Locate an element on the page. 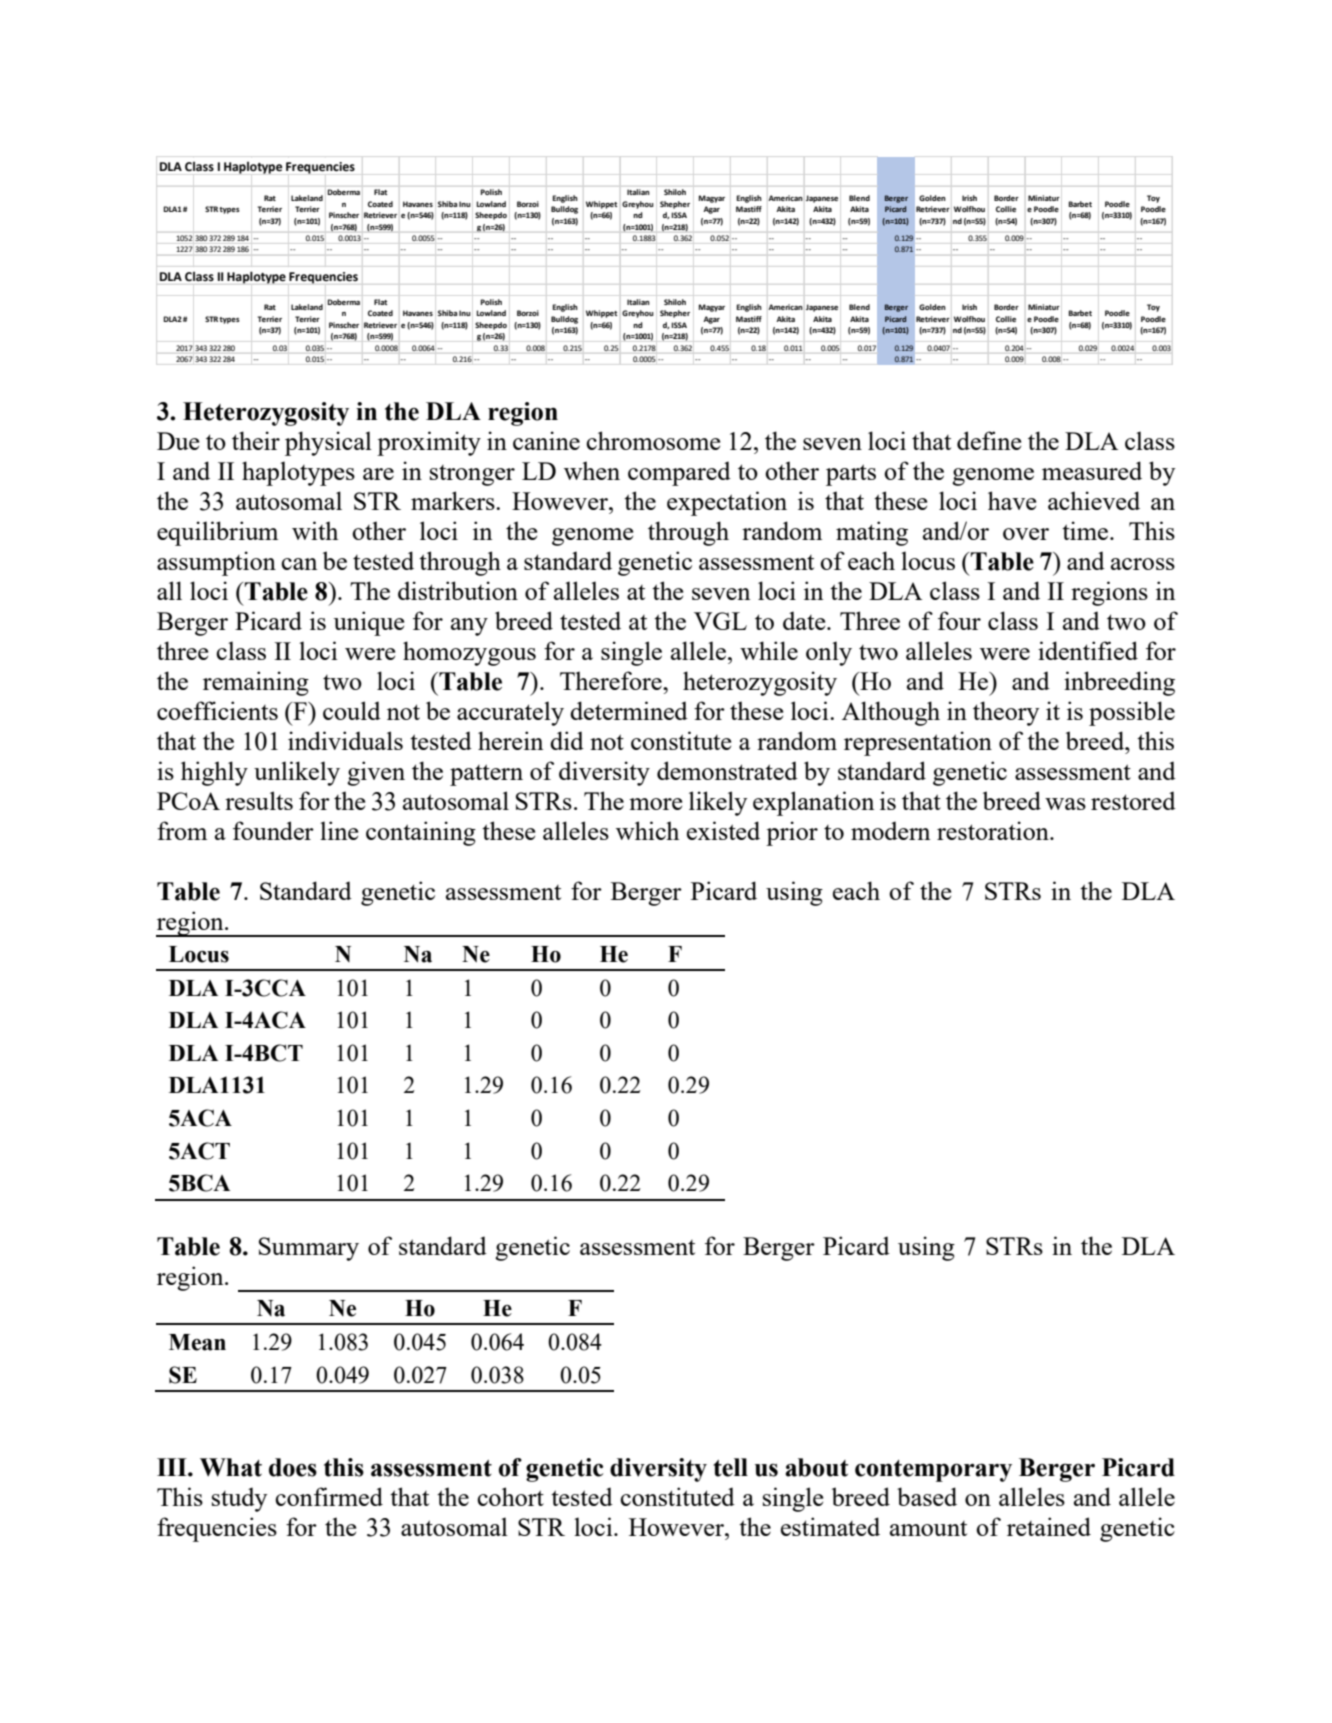 The width and height of the image is (1332, 1723). restoration is located at coordinates (994, 830).
